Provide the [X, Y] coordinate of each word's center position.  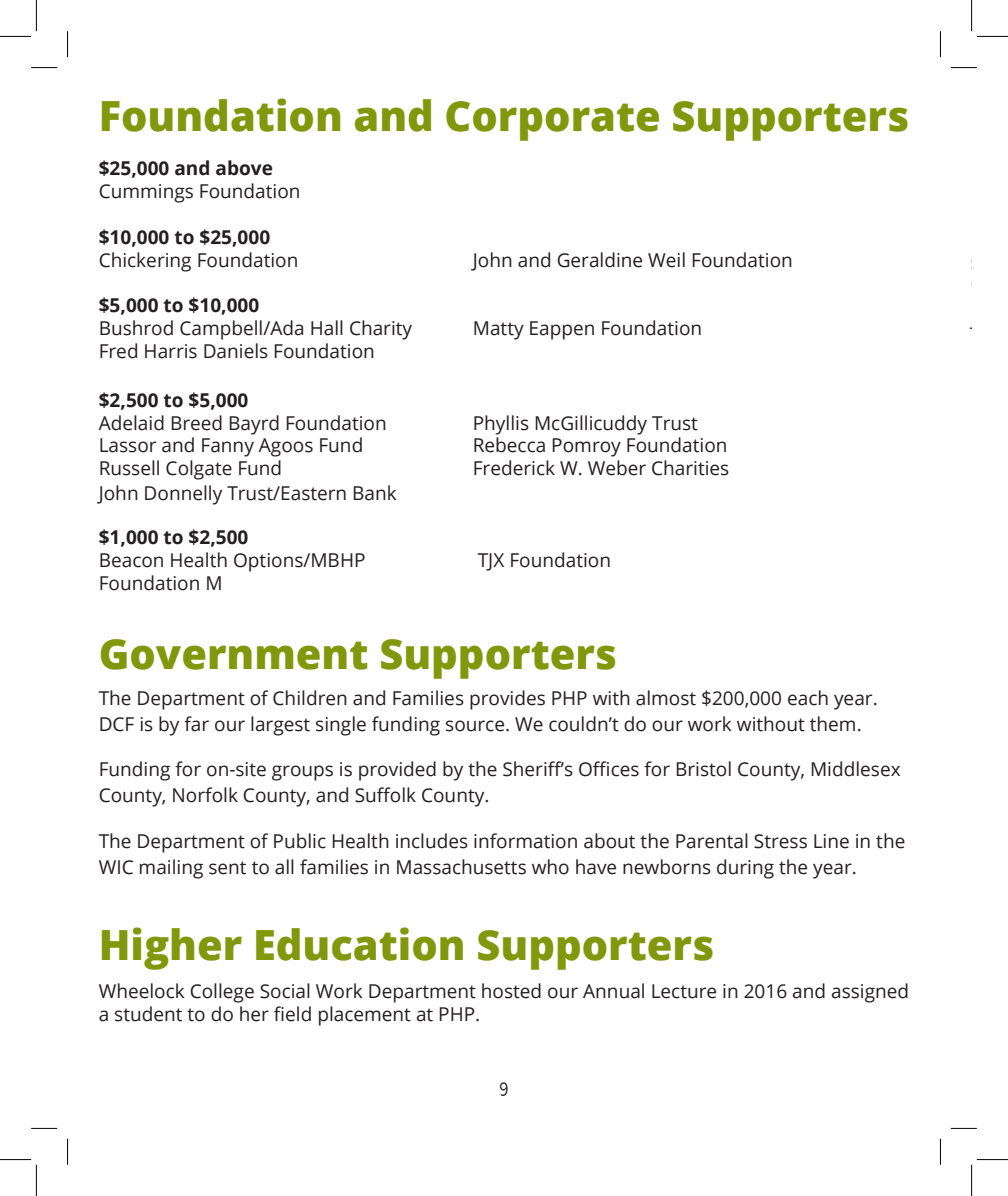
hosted [511, 991]
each [808, 698]
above [244, 168]
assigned [870, 993]
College [222, 993]
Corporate [552, 121]
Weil [666, 260]
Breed [196, 423]
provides [507, 700]
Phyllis [501, 425]
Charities [690, 468]
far [196, 724]
